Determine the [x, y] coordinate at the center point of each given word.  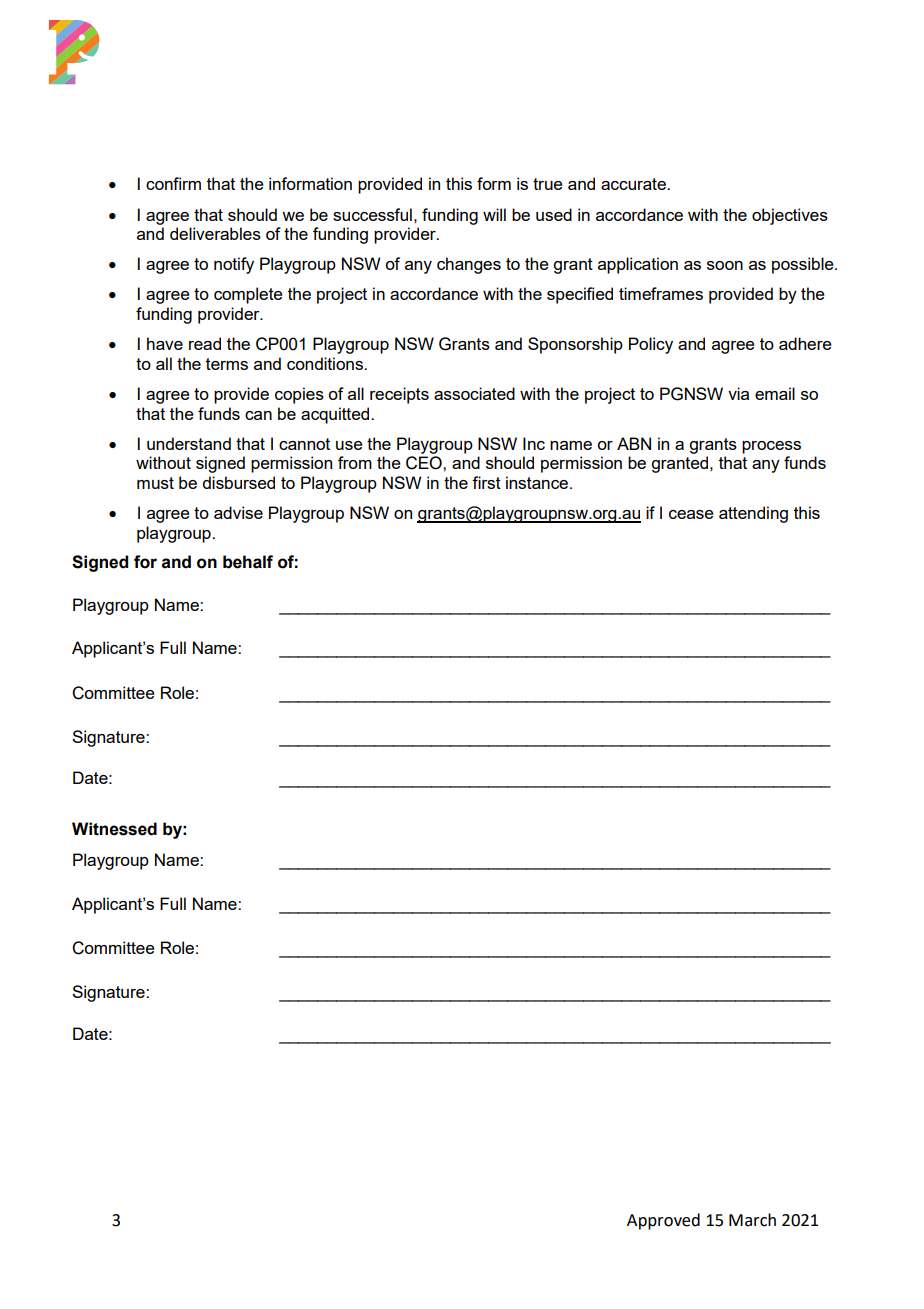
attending [753, 514]
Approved [663, 1221]
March [752, 1220]
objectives [790, 216]
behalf [248, 562]
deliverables [215, 233]
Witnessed [114, 829]
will [494, 214]
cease [691, 514]
